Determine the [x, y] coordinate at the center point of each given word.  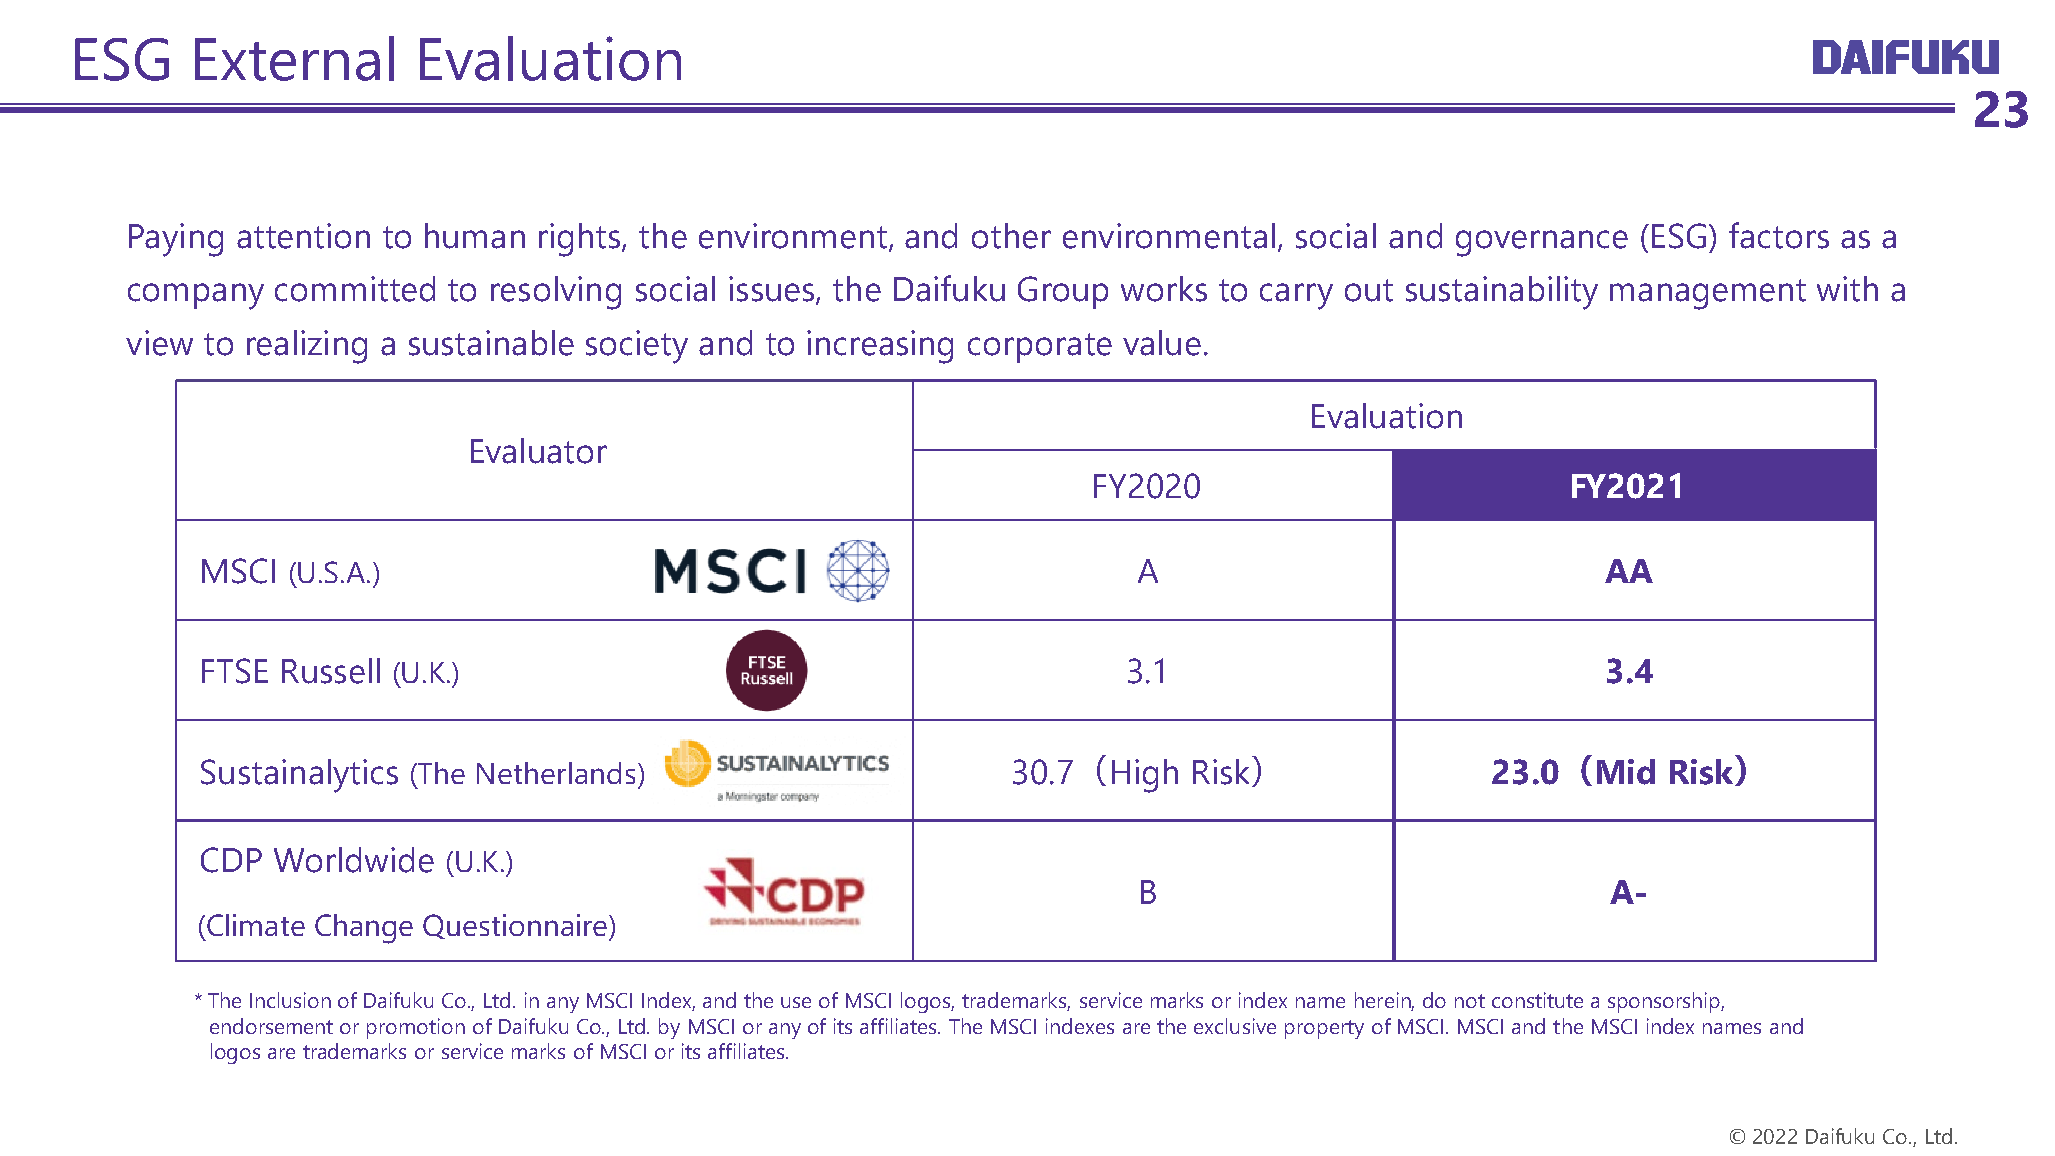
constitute [1537, 1000]
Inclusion [290, 1000]
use [796, 1002]
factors [1779, 235]
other [1011, 236]
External [294, 58]
